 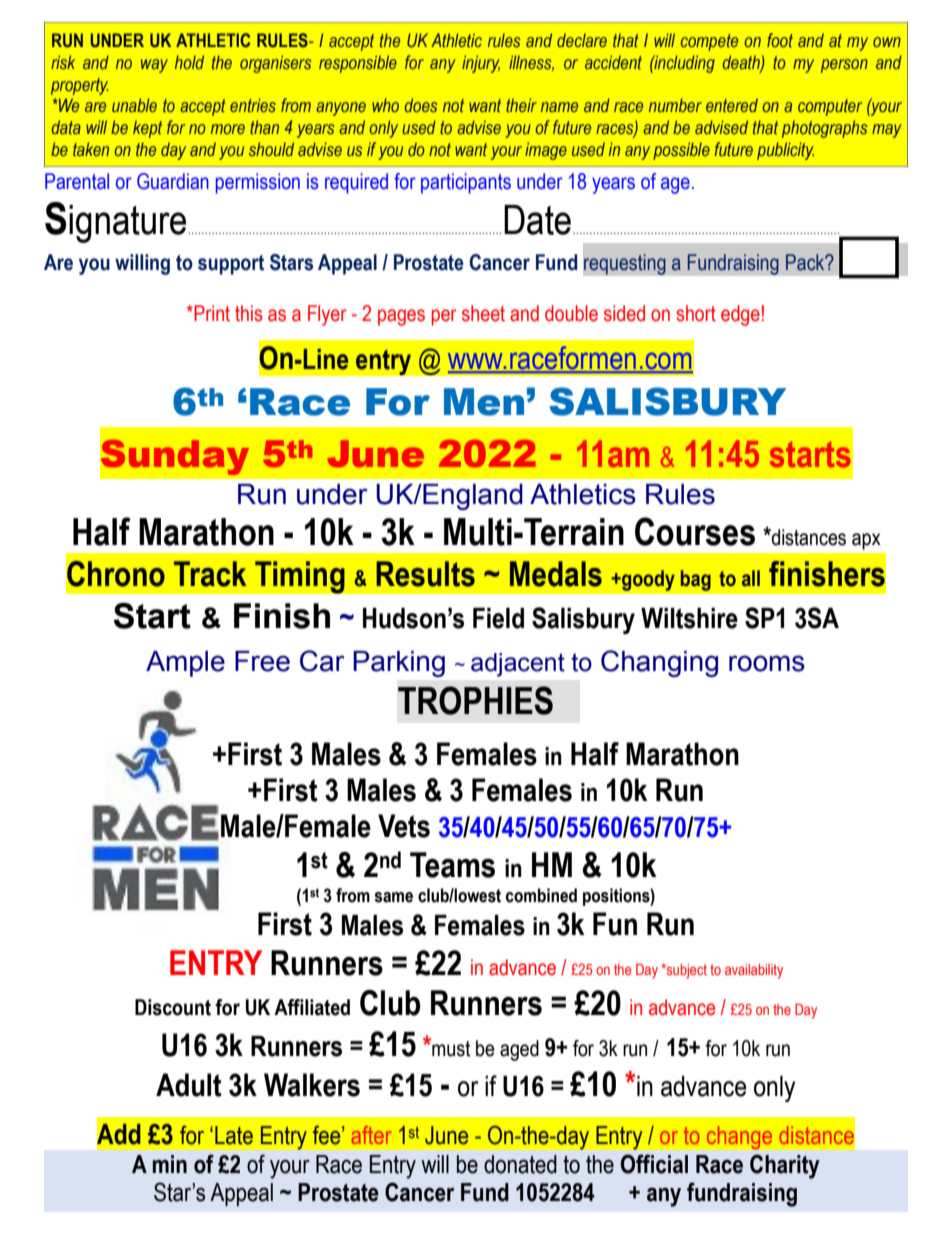 I want to click on all, so click(x=751, y=578).
